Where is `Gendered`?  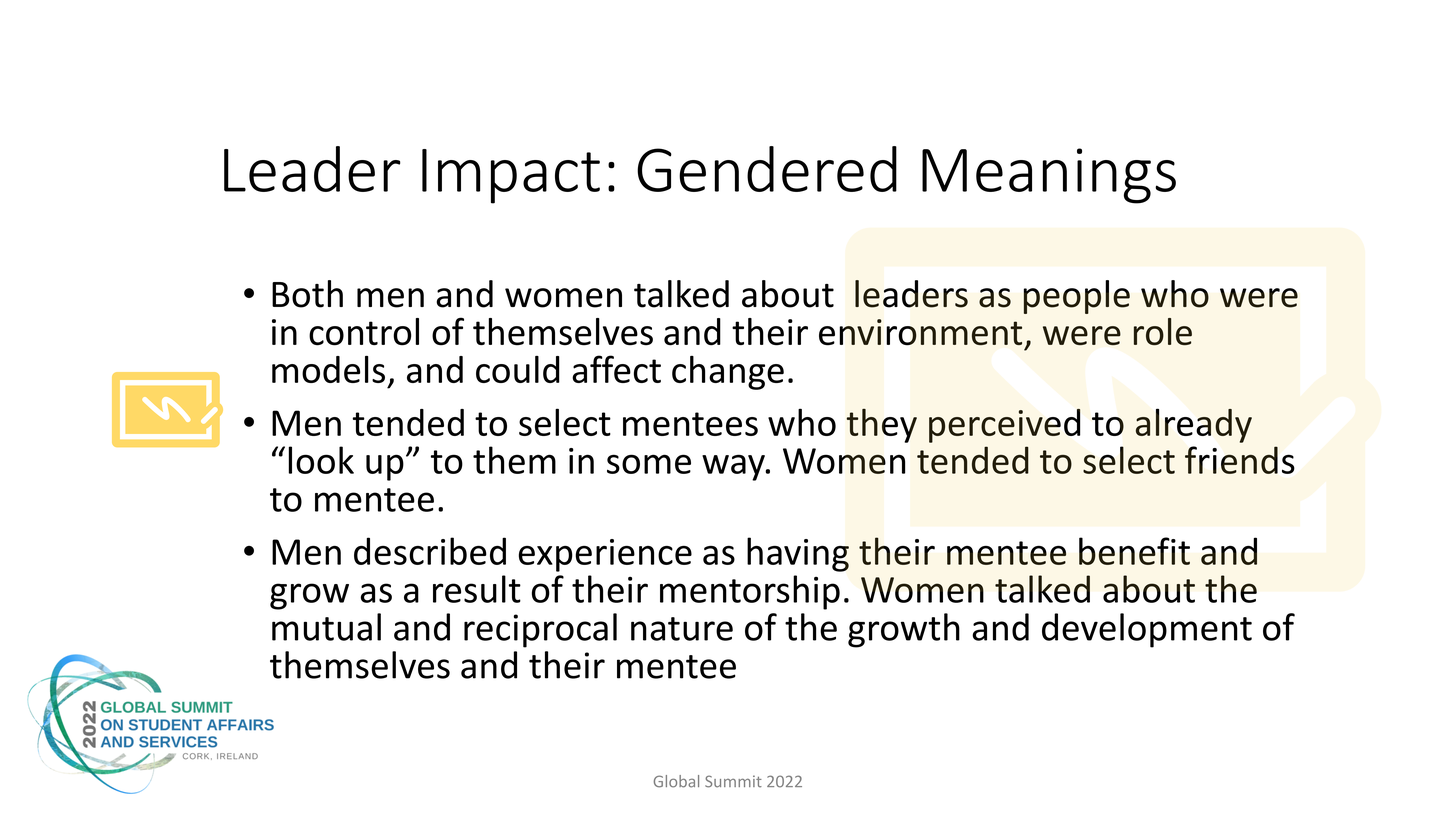
Gendered is located at coordinates (767, 169).
